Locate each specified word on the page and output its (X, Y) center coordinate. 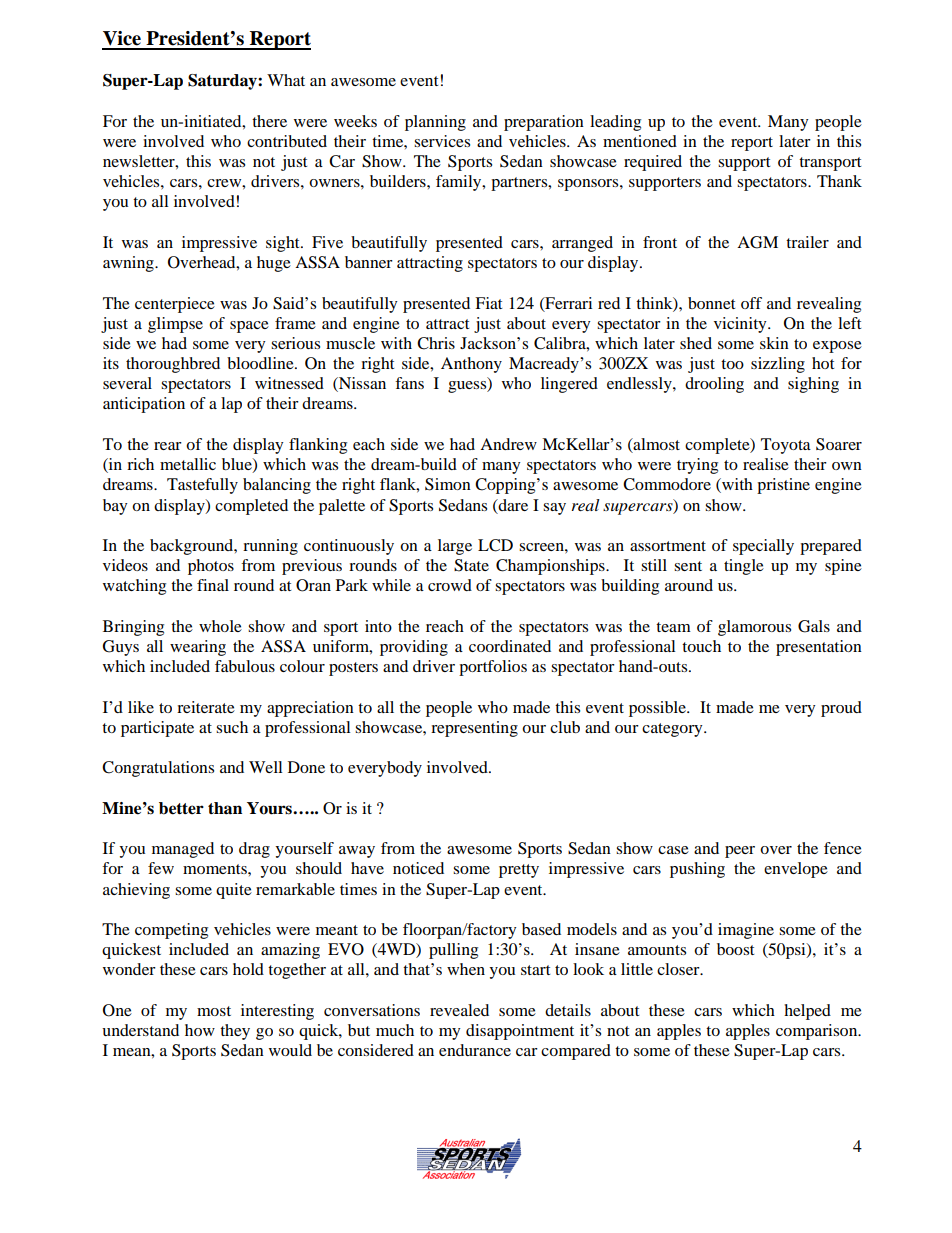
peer (740, 852)
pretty (519, 871)
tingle (744, 567)
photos (211, 567)
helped (807, 1012)
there (269, 121)
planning (435, 123)
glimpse (175, 325)
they (235, 1032)
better (181, 808)
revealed (459, 1010)
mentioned (640, 141)
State (471, 565)
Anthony (471, 365)
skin (774, 343)
